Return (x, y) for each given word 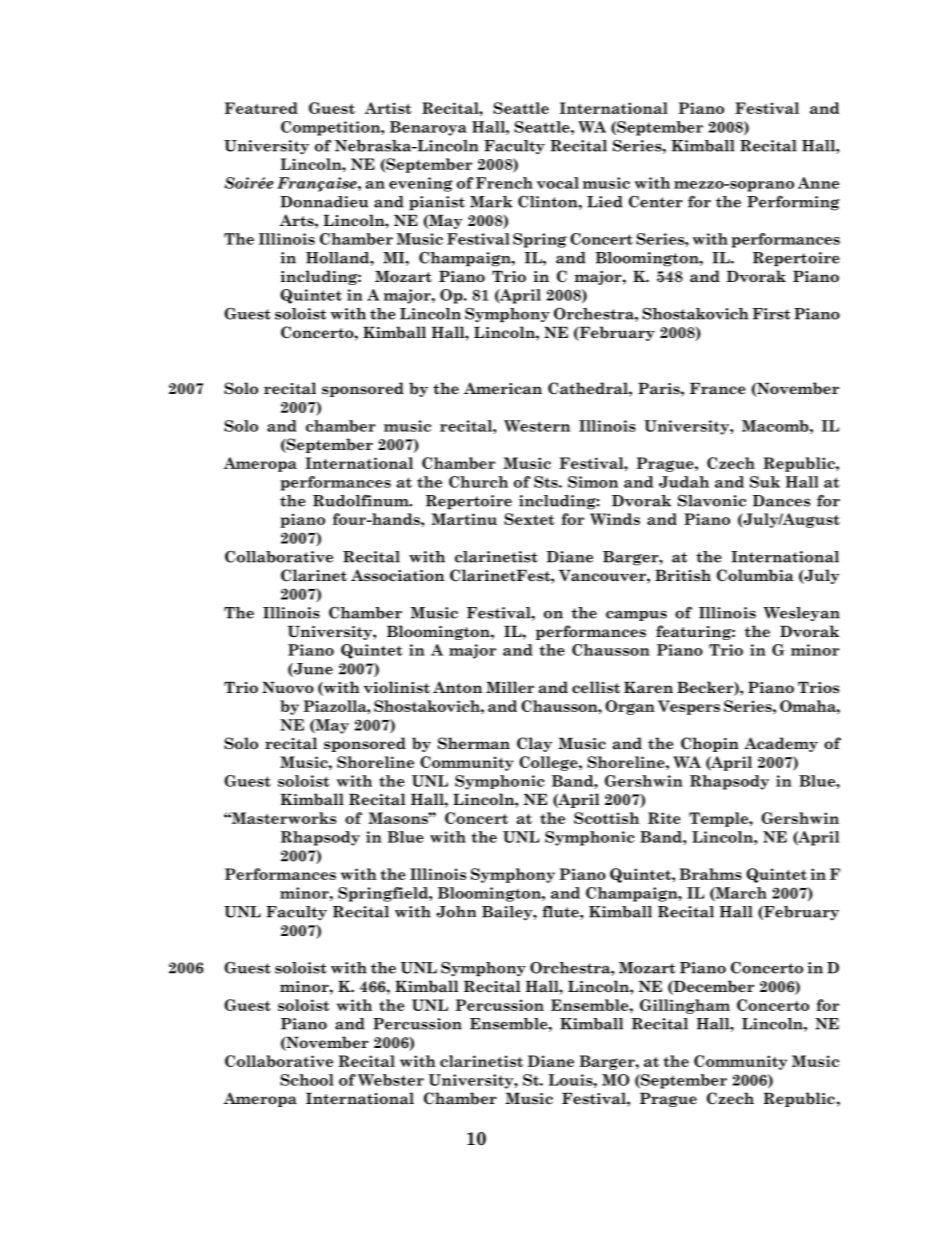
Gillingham (685, 1006)
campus (636, 615)
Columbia (755, 575)
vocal (558, 183)
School (307, 1080)
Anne (818, 183)
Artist (388, 108)
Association (397, 575)
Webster (391, 1080)
